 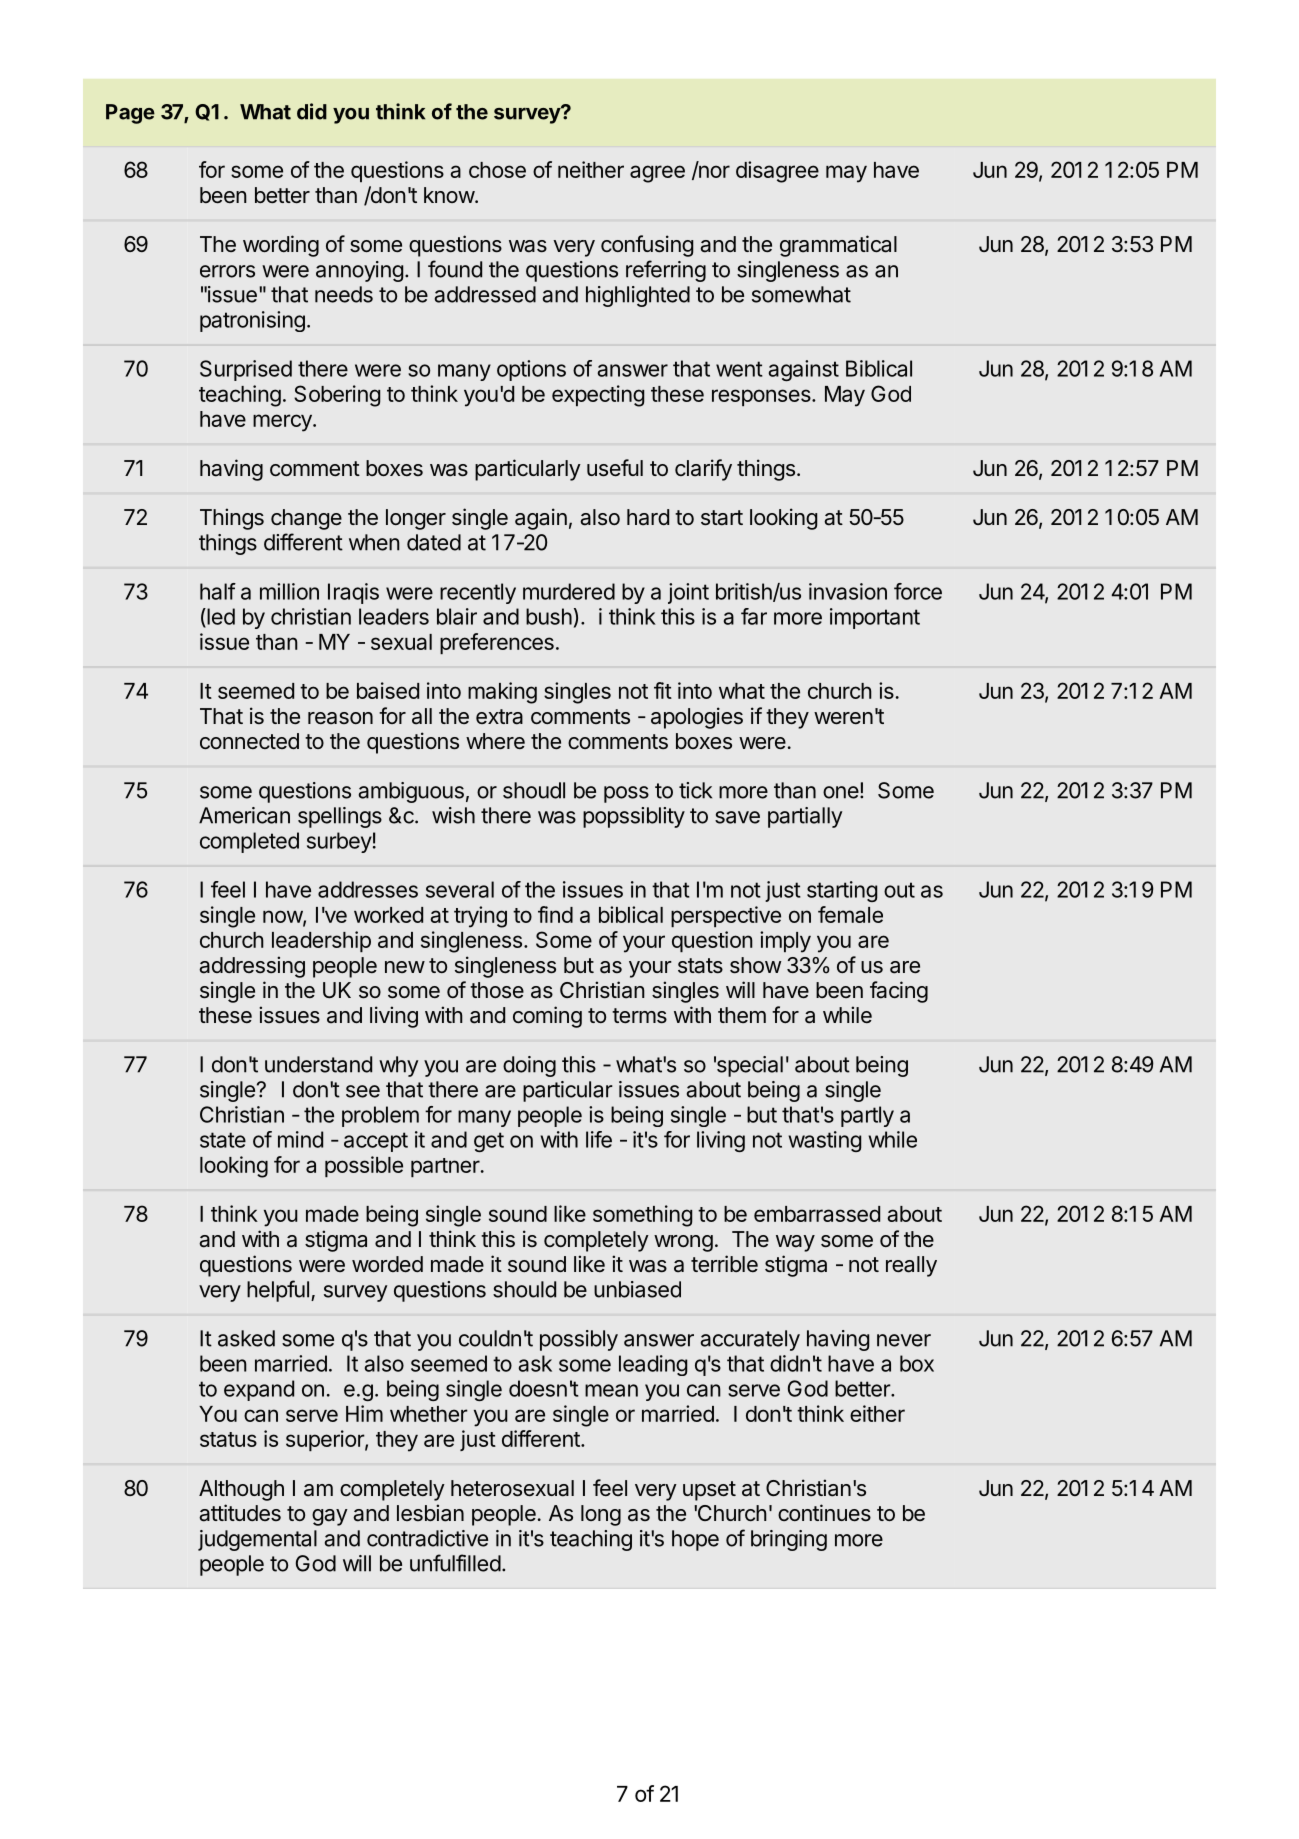 What do you see at coordinates (817, 1214) in the page?
I see `embarrassed` at bounding box center [817, 1214].
